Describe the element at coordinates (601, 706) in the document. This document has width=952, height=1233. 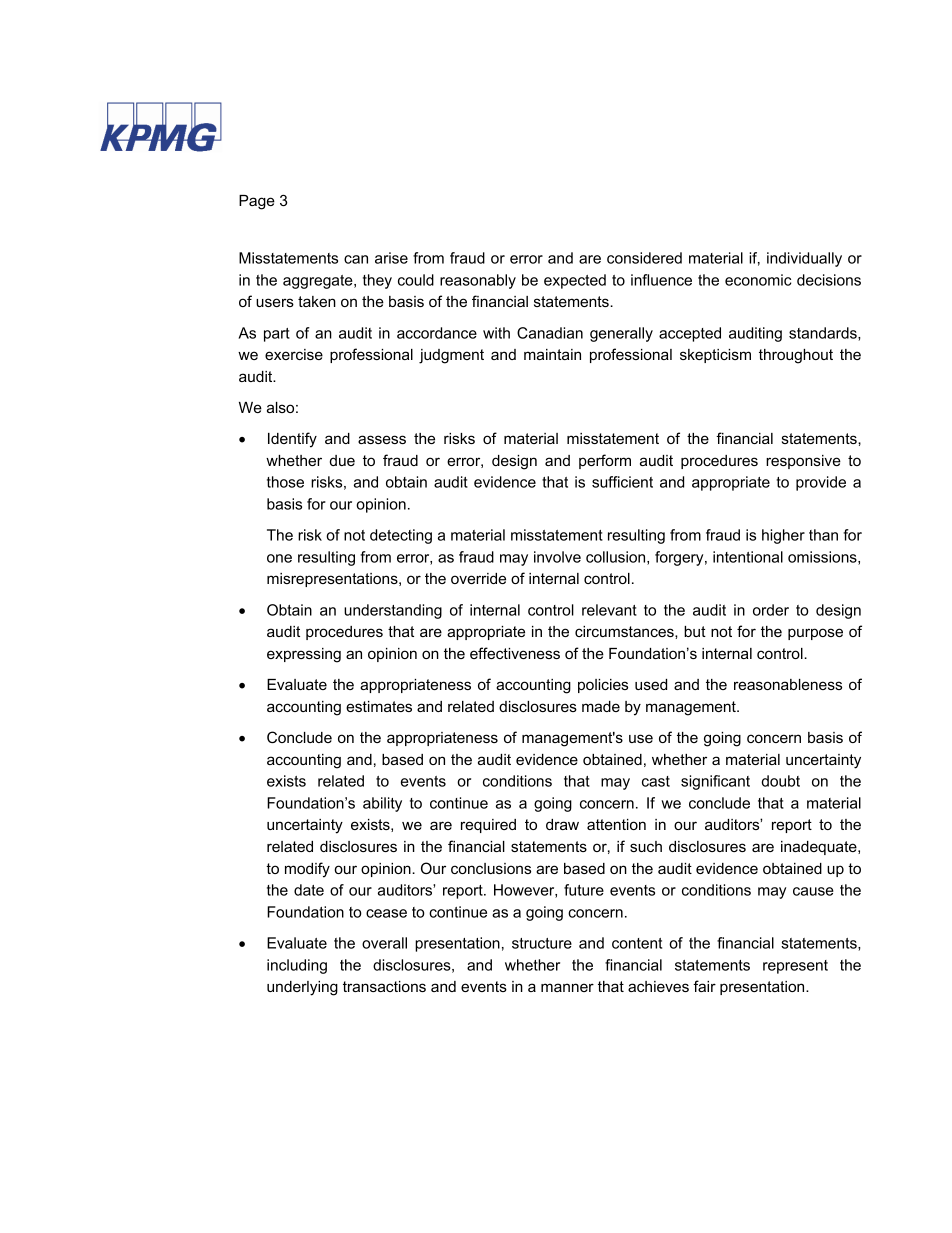
I see `made` at that location.
